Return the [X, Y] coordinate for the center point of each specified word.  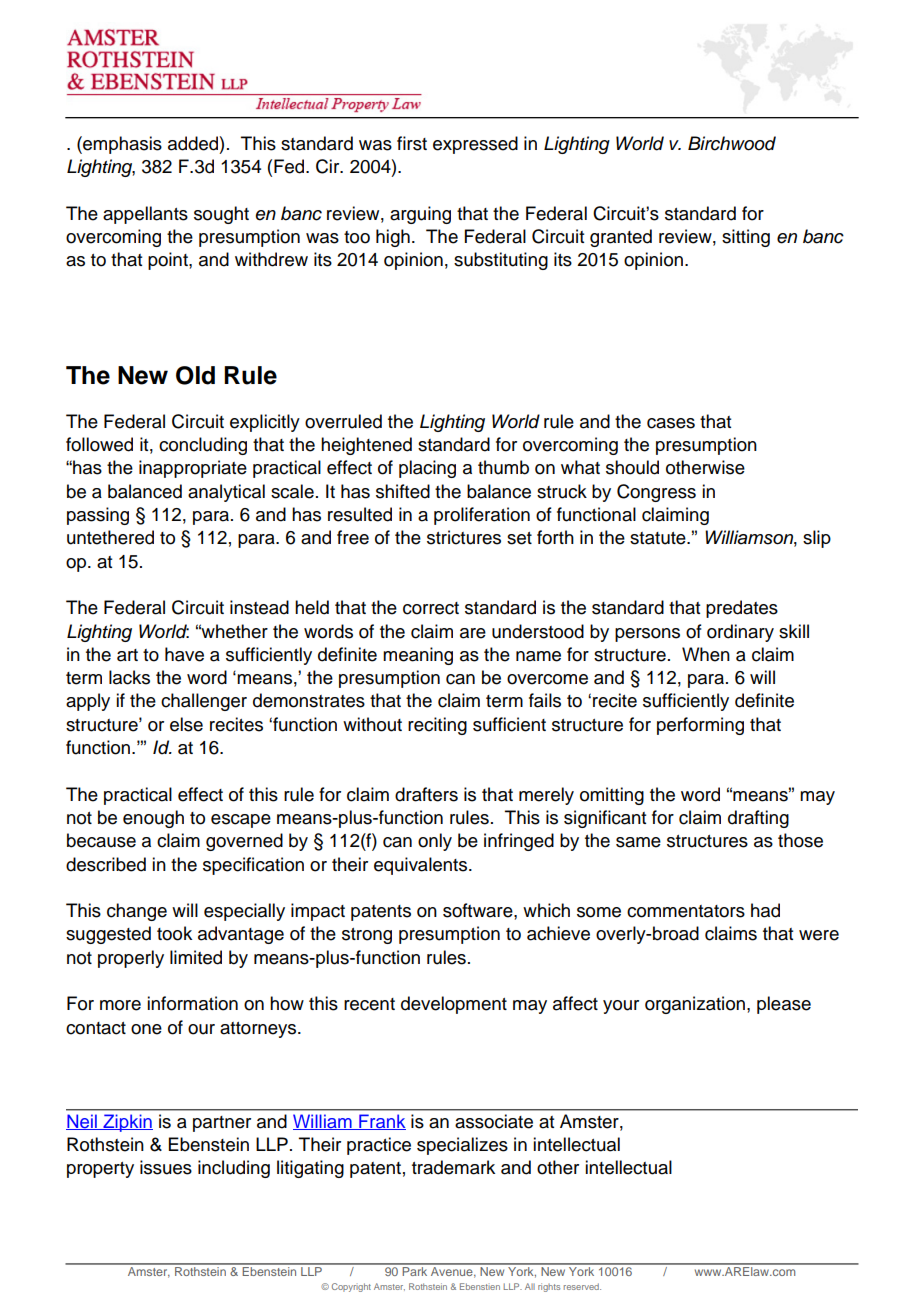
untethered [110, 537]
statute [659, 538]
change [137, 912]
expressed [475, 145]
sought [221, 215]
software [479, 910]
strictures [464, 537]
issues [166, 1167]
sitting [746, 238]
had [765, 910]
